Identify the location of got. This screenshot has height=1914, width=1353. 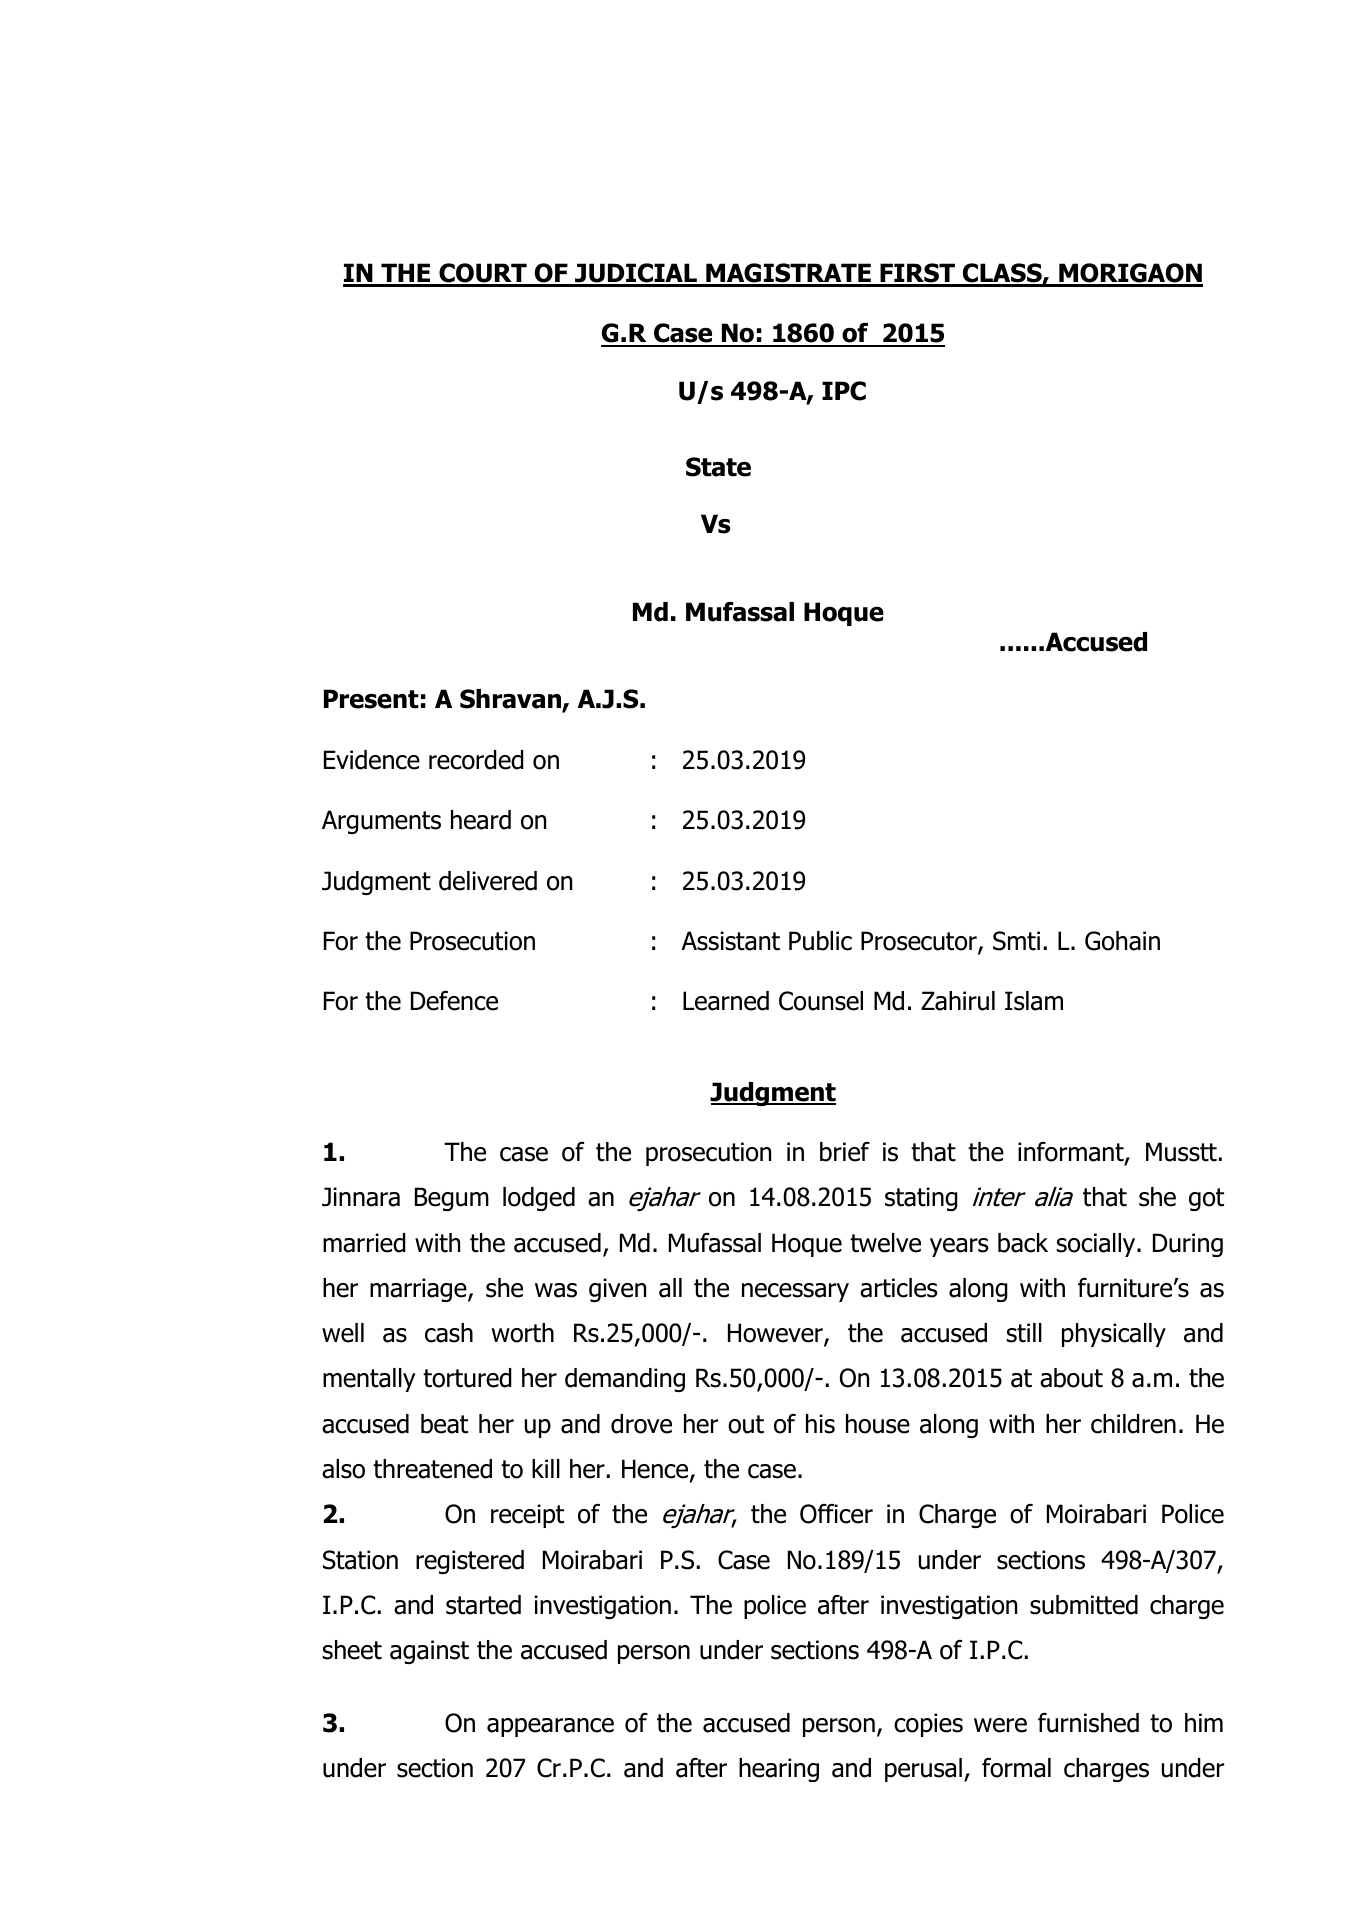
(1206, 1199).
